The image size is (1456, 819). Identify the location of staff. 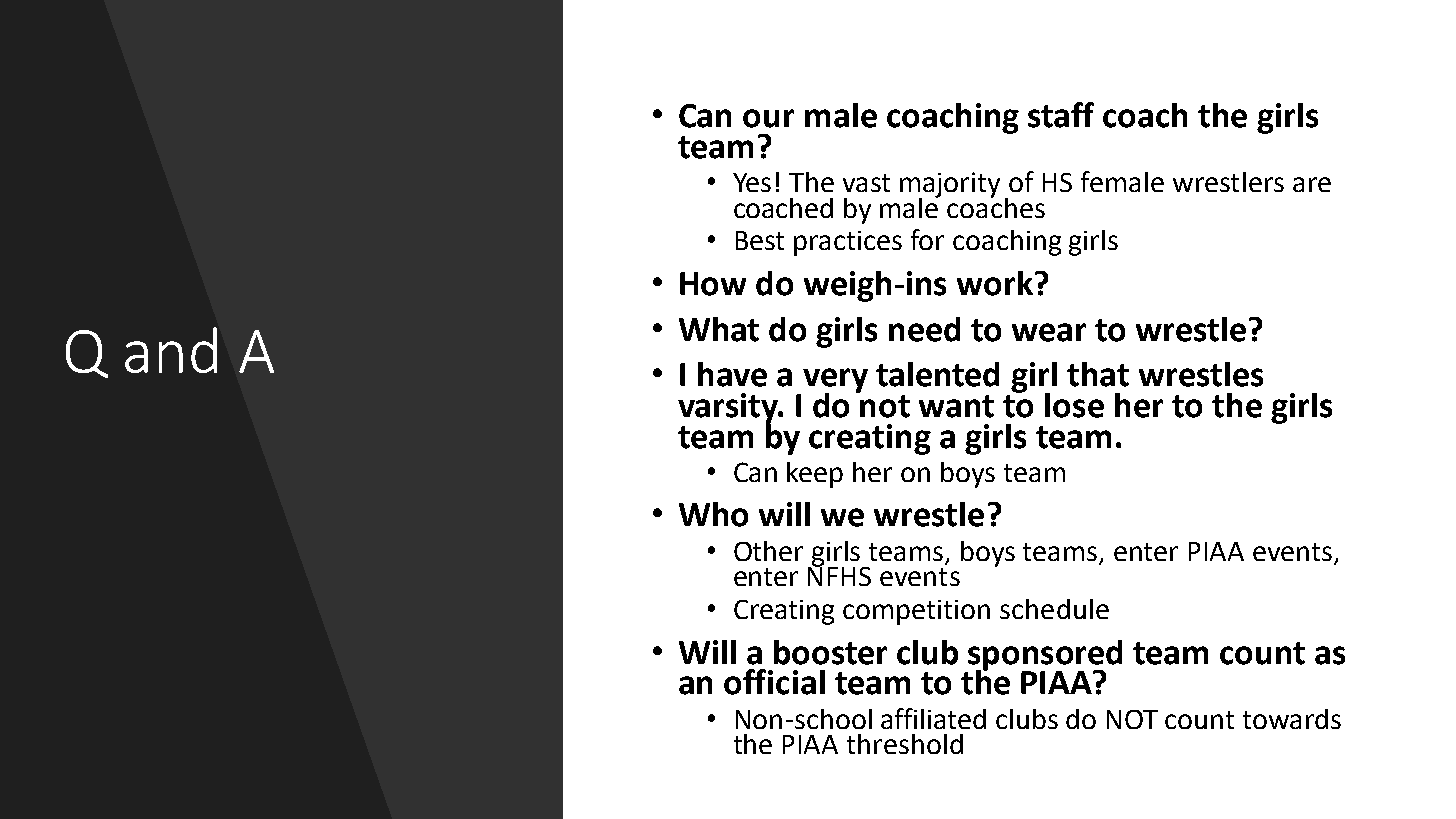
(1061, 115).
